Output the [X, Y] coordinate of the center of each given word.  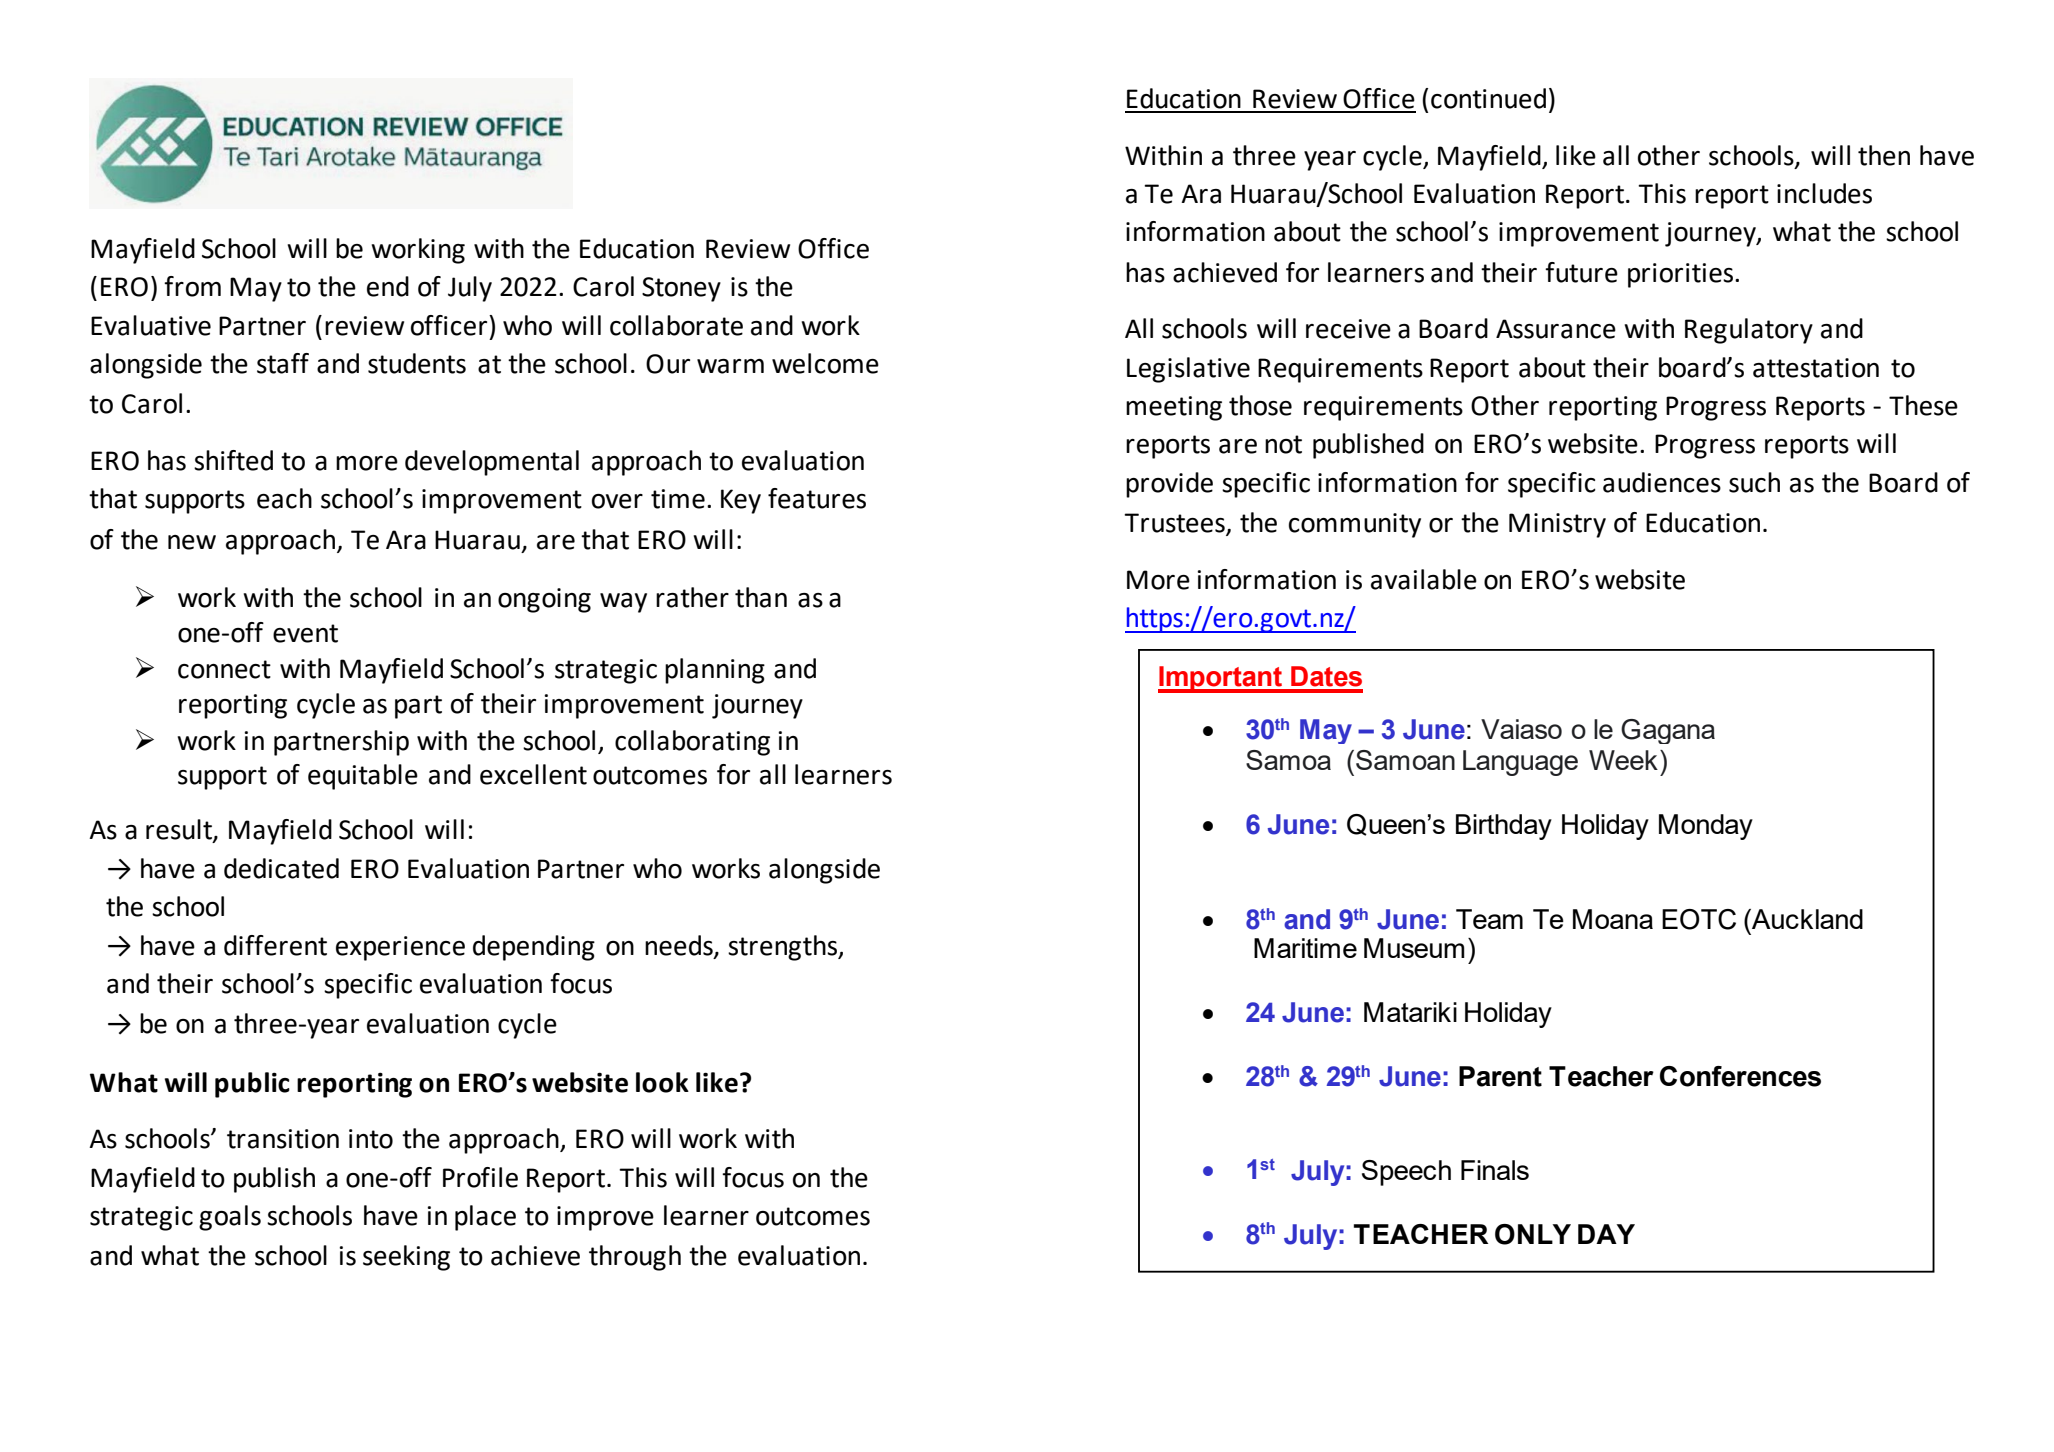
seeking [406, 1258]
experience [400, 948]
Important [1221, 679]
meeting [1174, 408]
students [417, 363]
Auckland [1806, 919]
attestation [1816, 368]
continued [1488, 98]
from [192, 286]
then [1884, 155]
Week [1623, 760]
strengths [783, 948]
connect [224, 669]
